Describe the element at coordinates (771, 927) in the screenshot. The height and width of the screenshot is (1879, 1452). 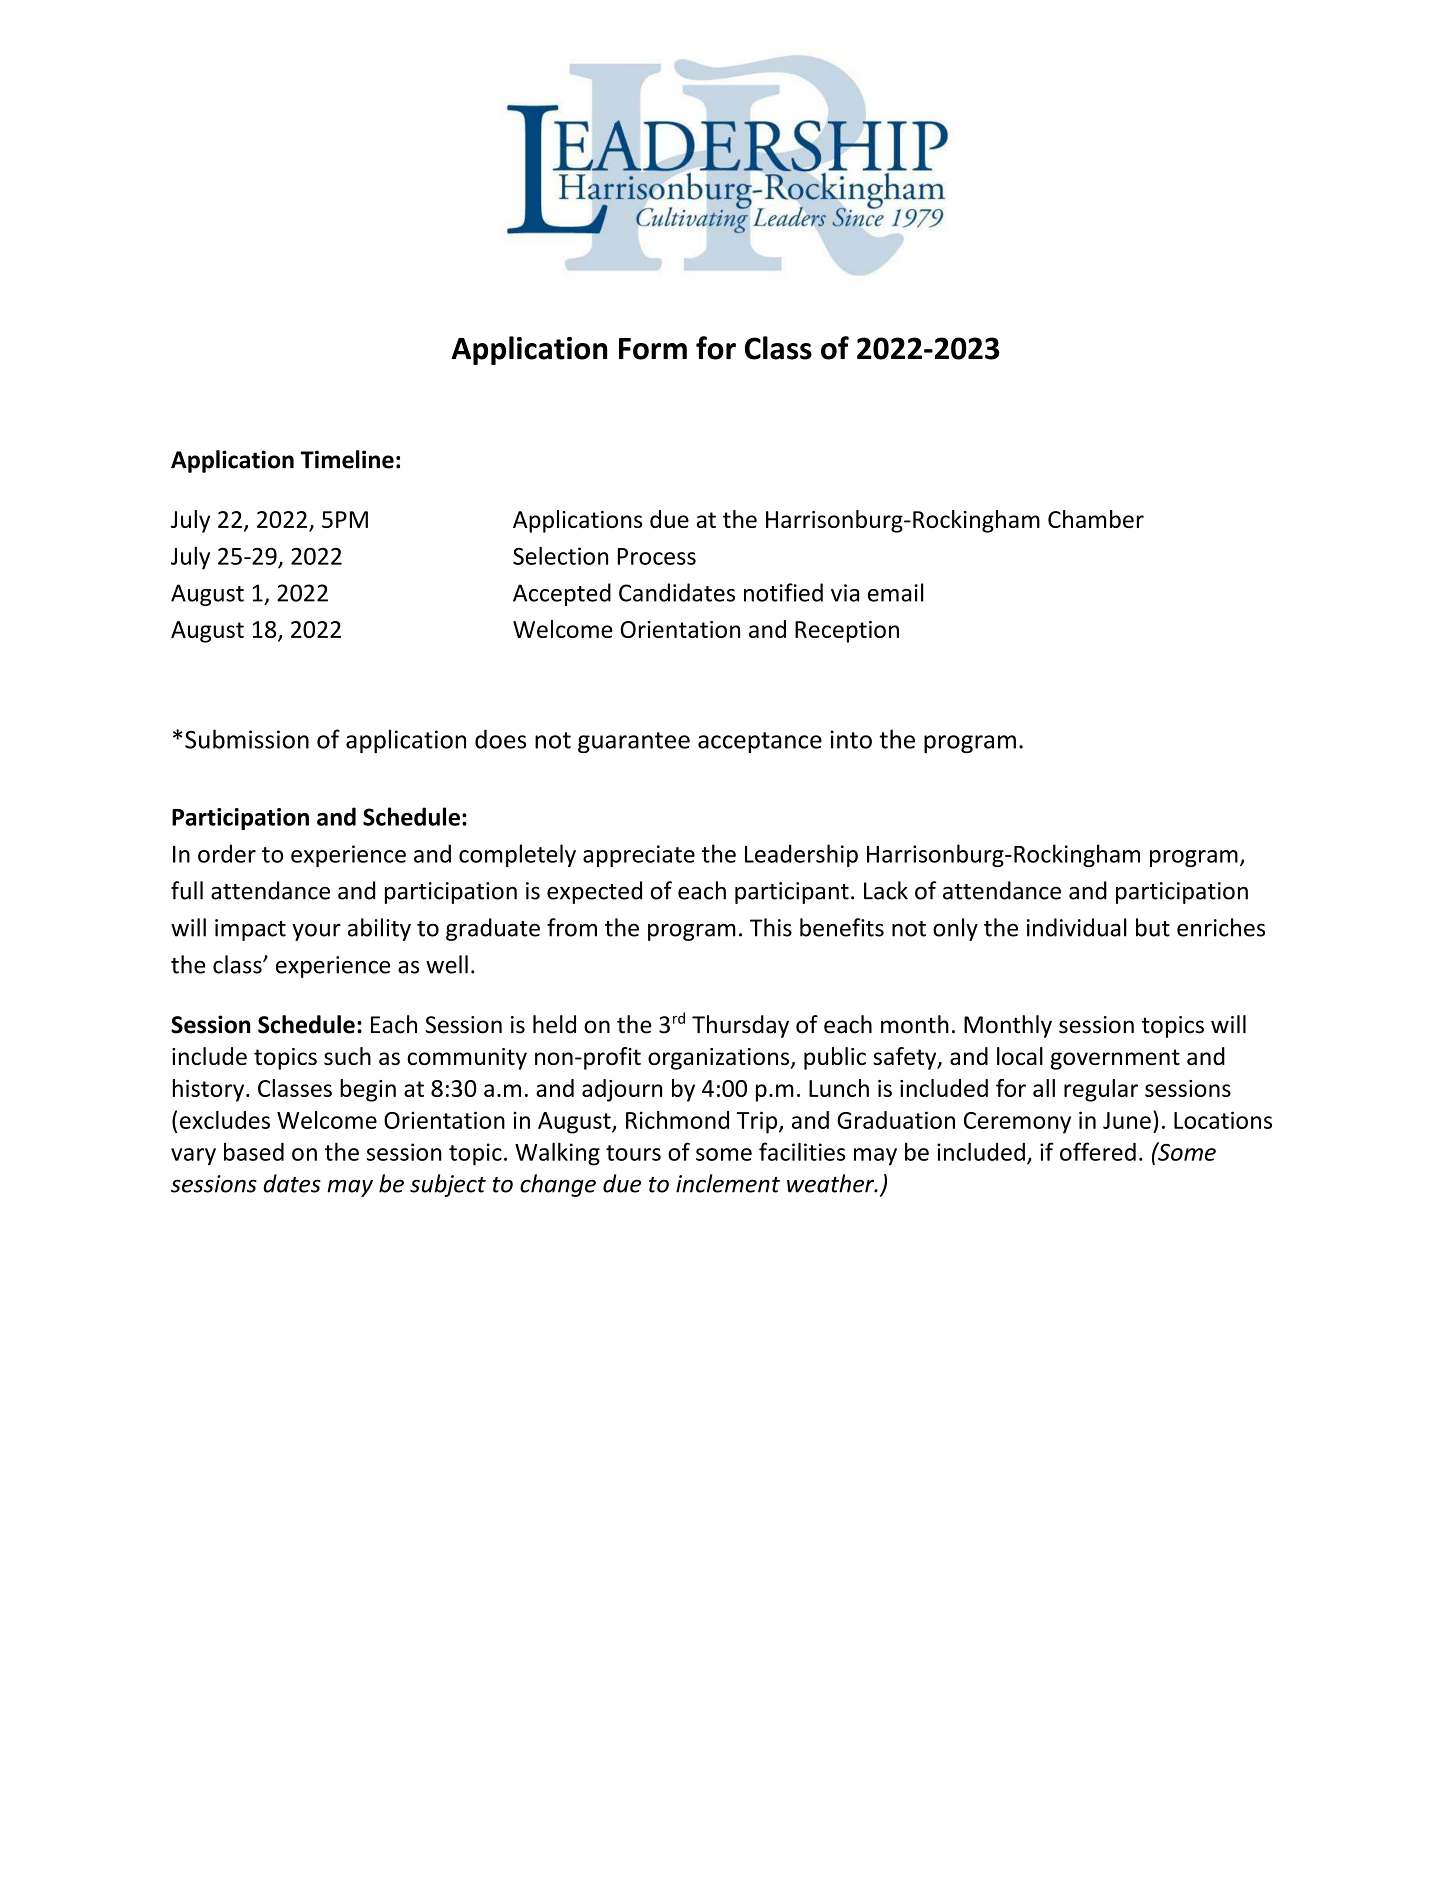
I see `This` at that location.
